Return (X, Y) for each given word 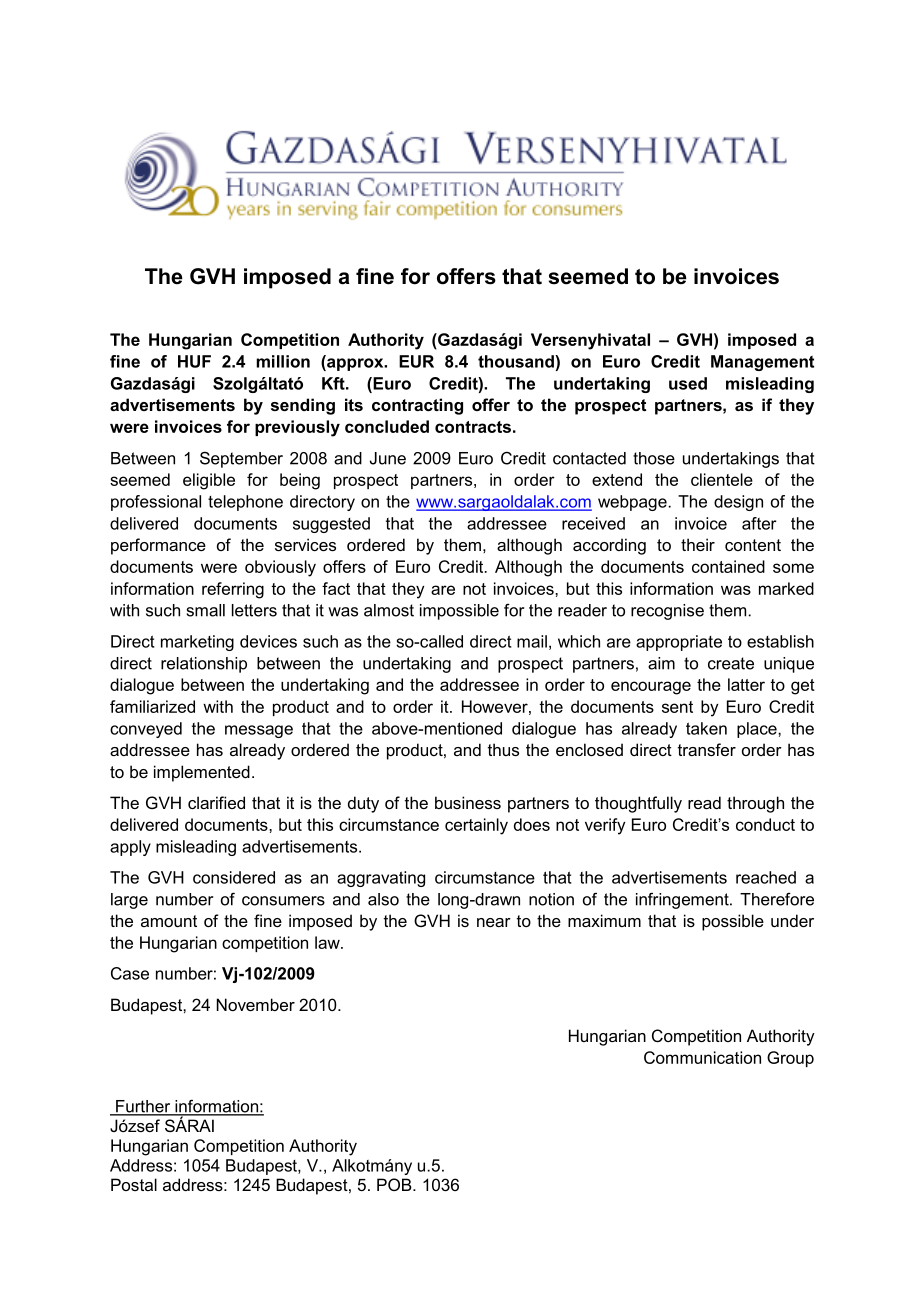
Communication (702, 1057)
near (494, 922)
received (593, 523)
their (698, 544)
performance (158, 546)
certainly (476, 826)
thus (503, 749)
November (256, 1004)
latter (746, 684)
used (688, 383)
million (283, 361)
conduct (765, 824)
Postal (134, 1184)
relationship (204, 665)
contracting (417, 406)
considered (234, 877)
